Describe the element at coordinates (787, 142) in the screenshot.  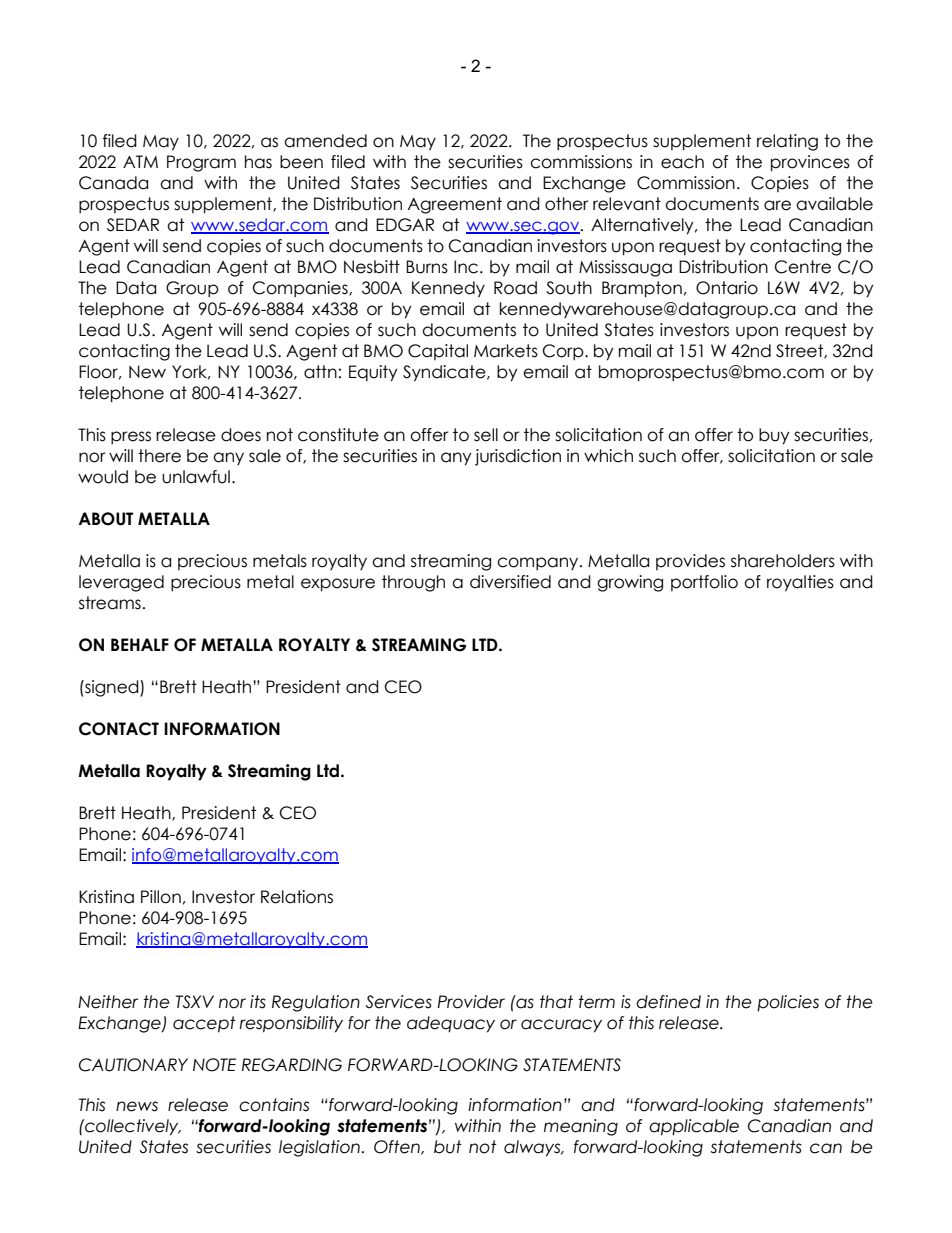
I see `relating` at that location.
